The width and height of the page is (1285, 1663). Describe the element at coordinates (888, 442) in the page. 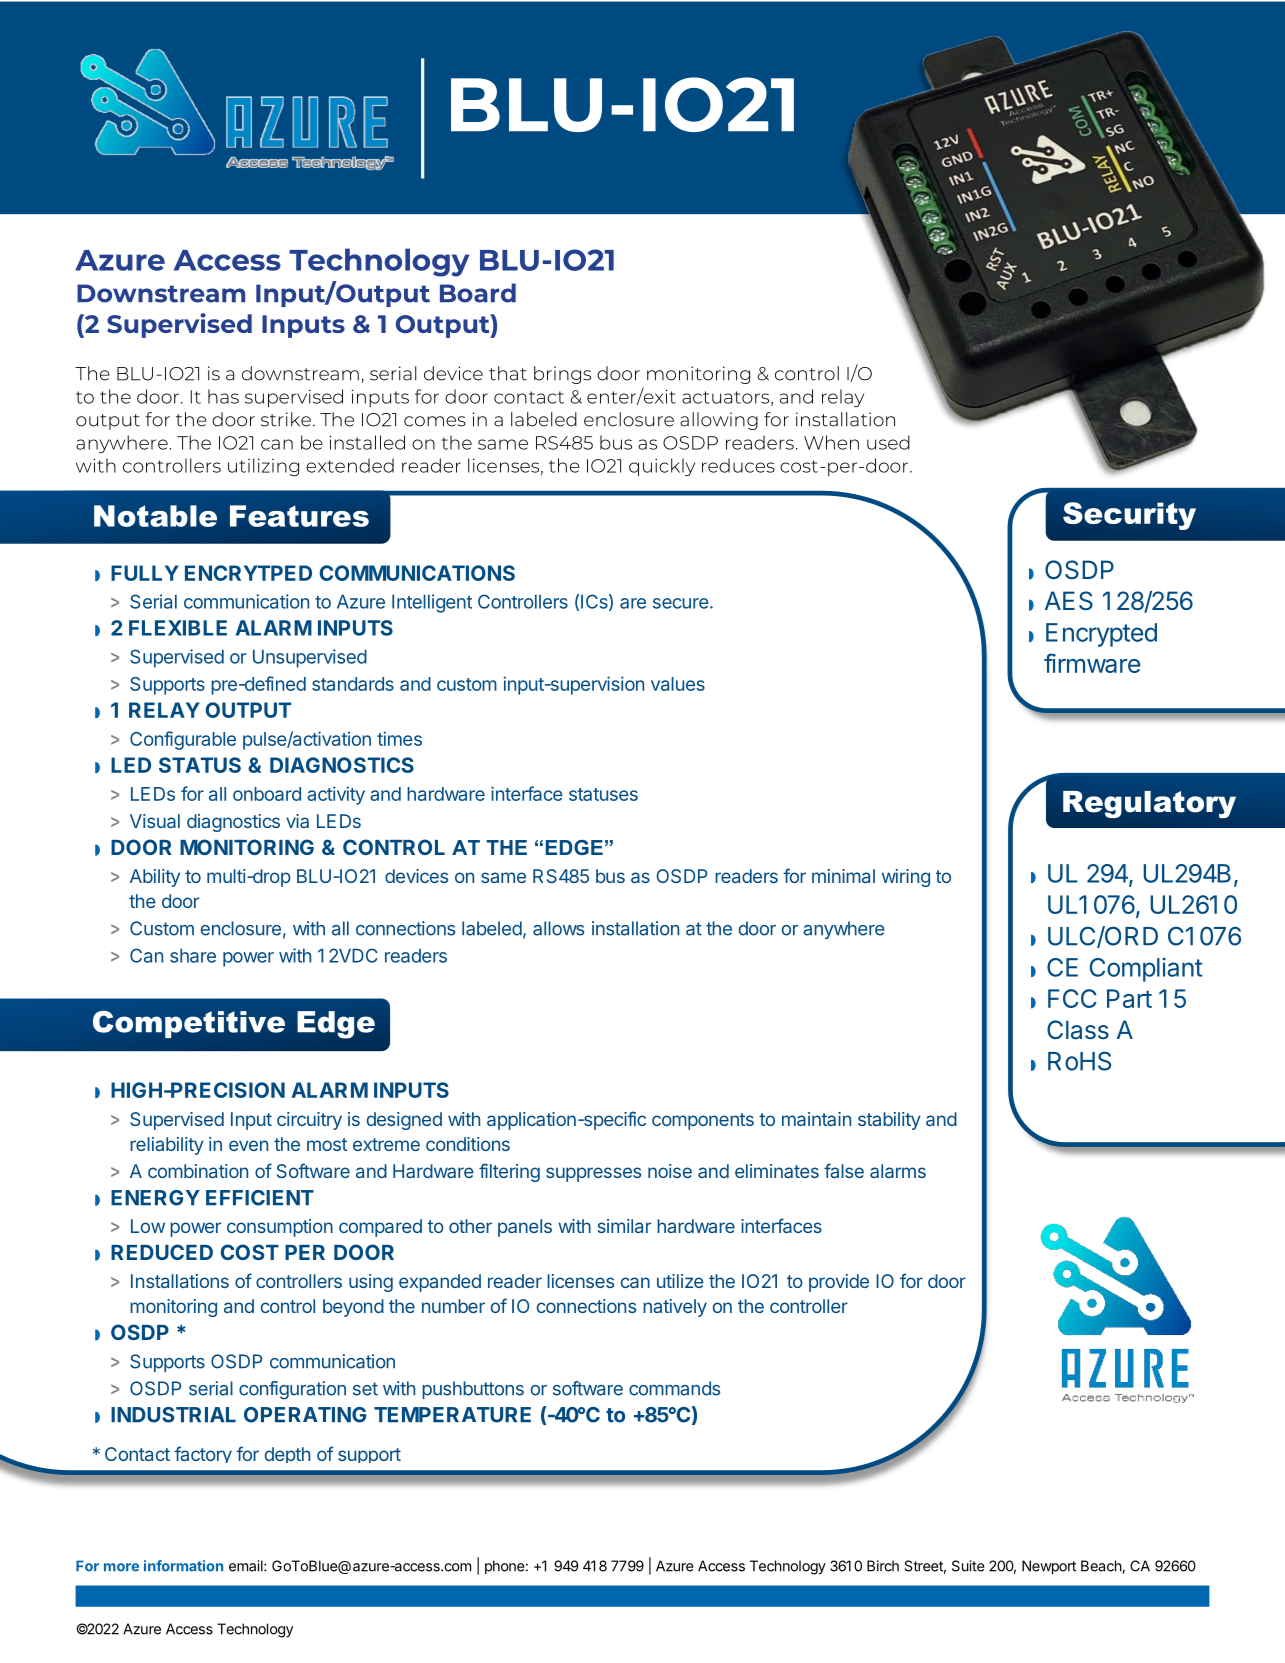

I see `used` at that location.
